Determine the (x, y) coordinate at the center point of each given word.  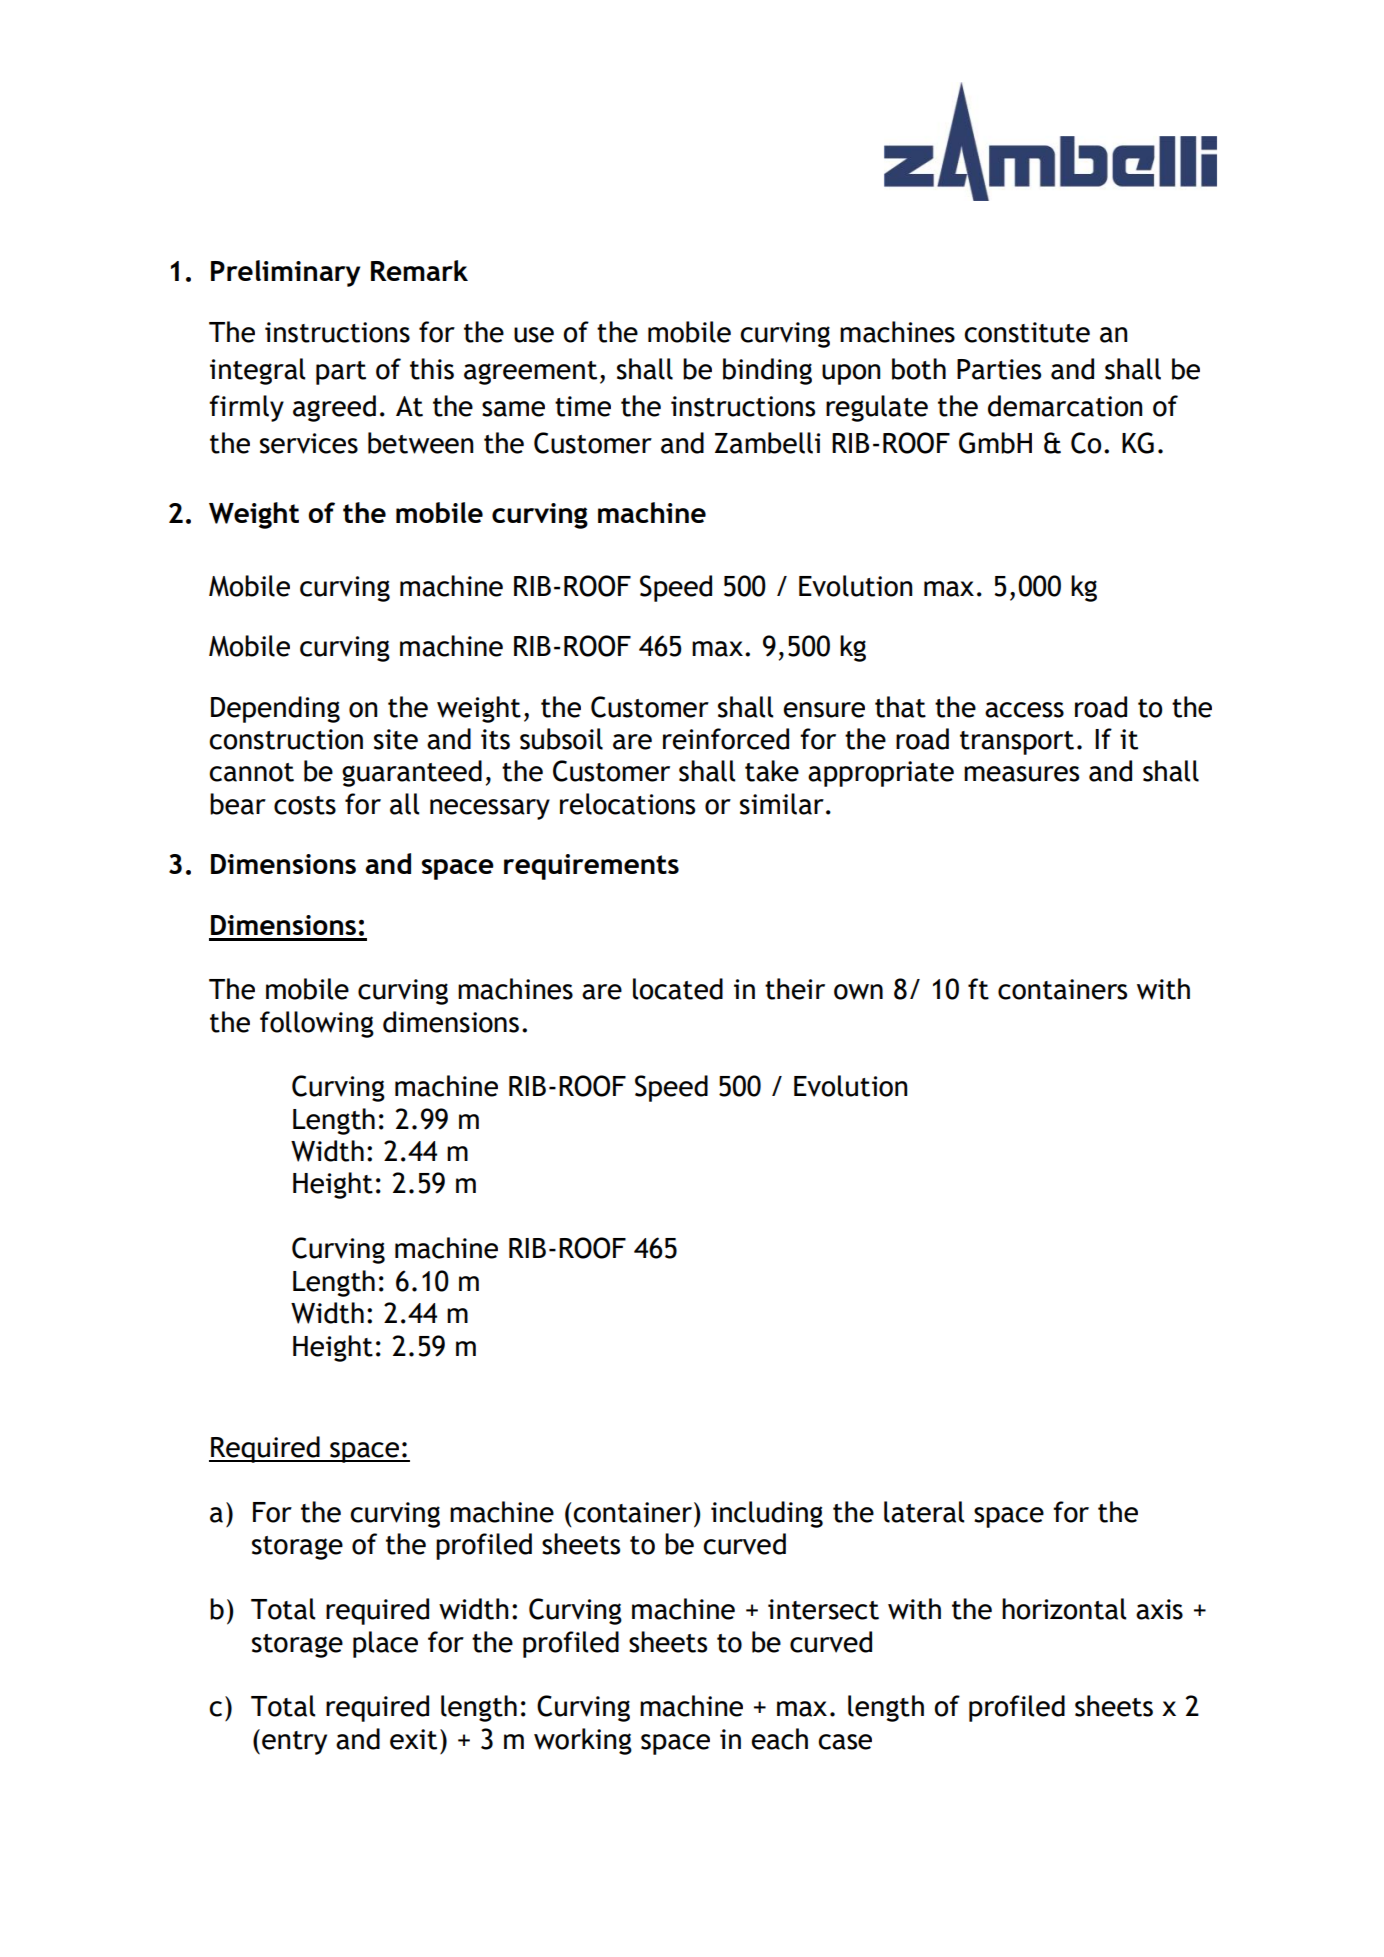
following (317, 1024)
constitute (1027, 332)
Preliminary (285, 273)
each (779, 1739)
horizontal (1064, 1609)
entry (294, 1743)
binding (767, 371)
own (858, 992)
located (678, 989)
